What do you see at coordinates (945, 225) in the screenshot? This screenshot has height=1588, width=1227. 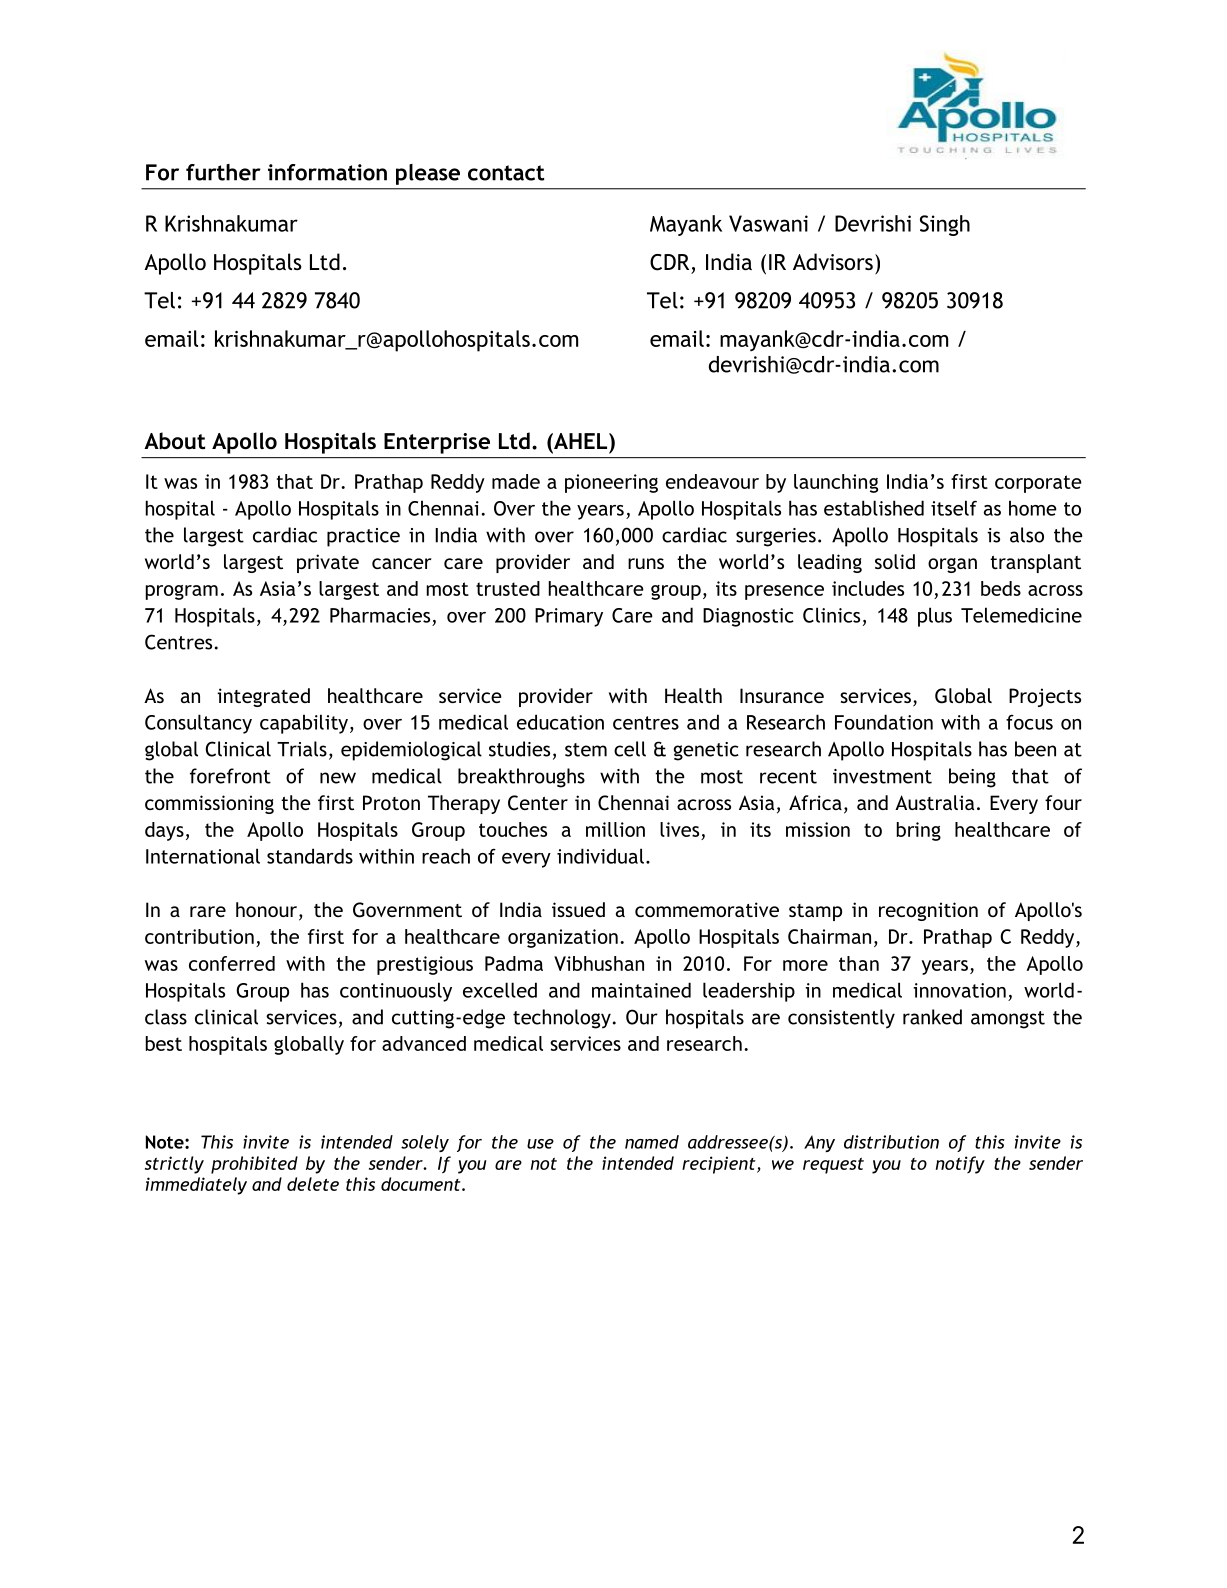 I see `Singh` at bounding box center [945, 225].
